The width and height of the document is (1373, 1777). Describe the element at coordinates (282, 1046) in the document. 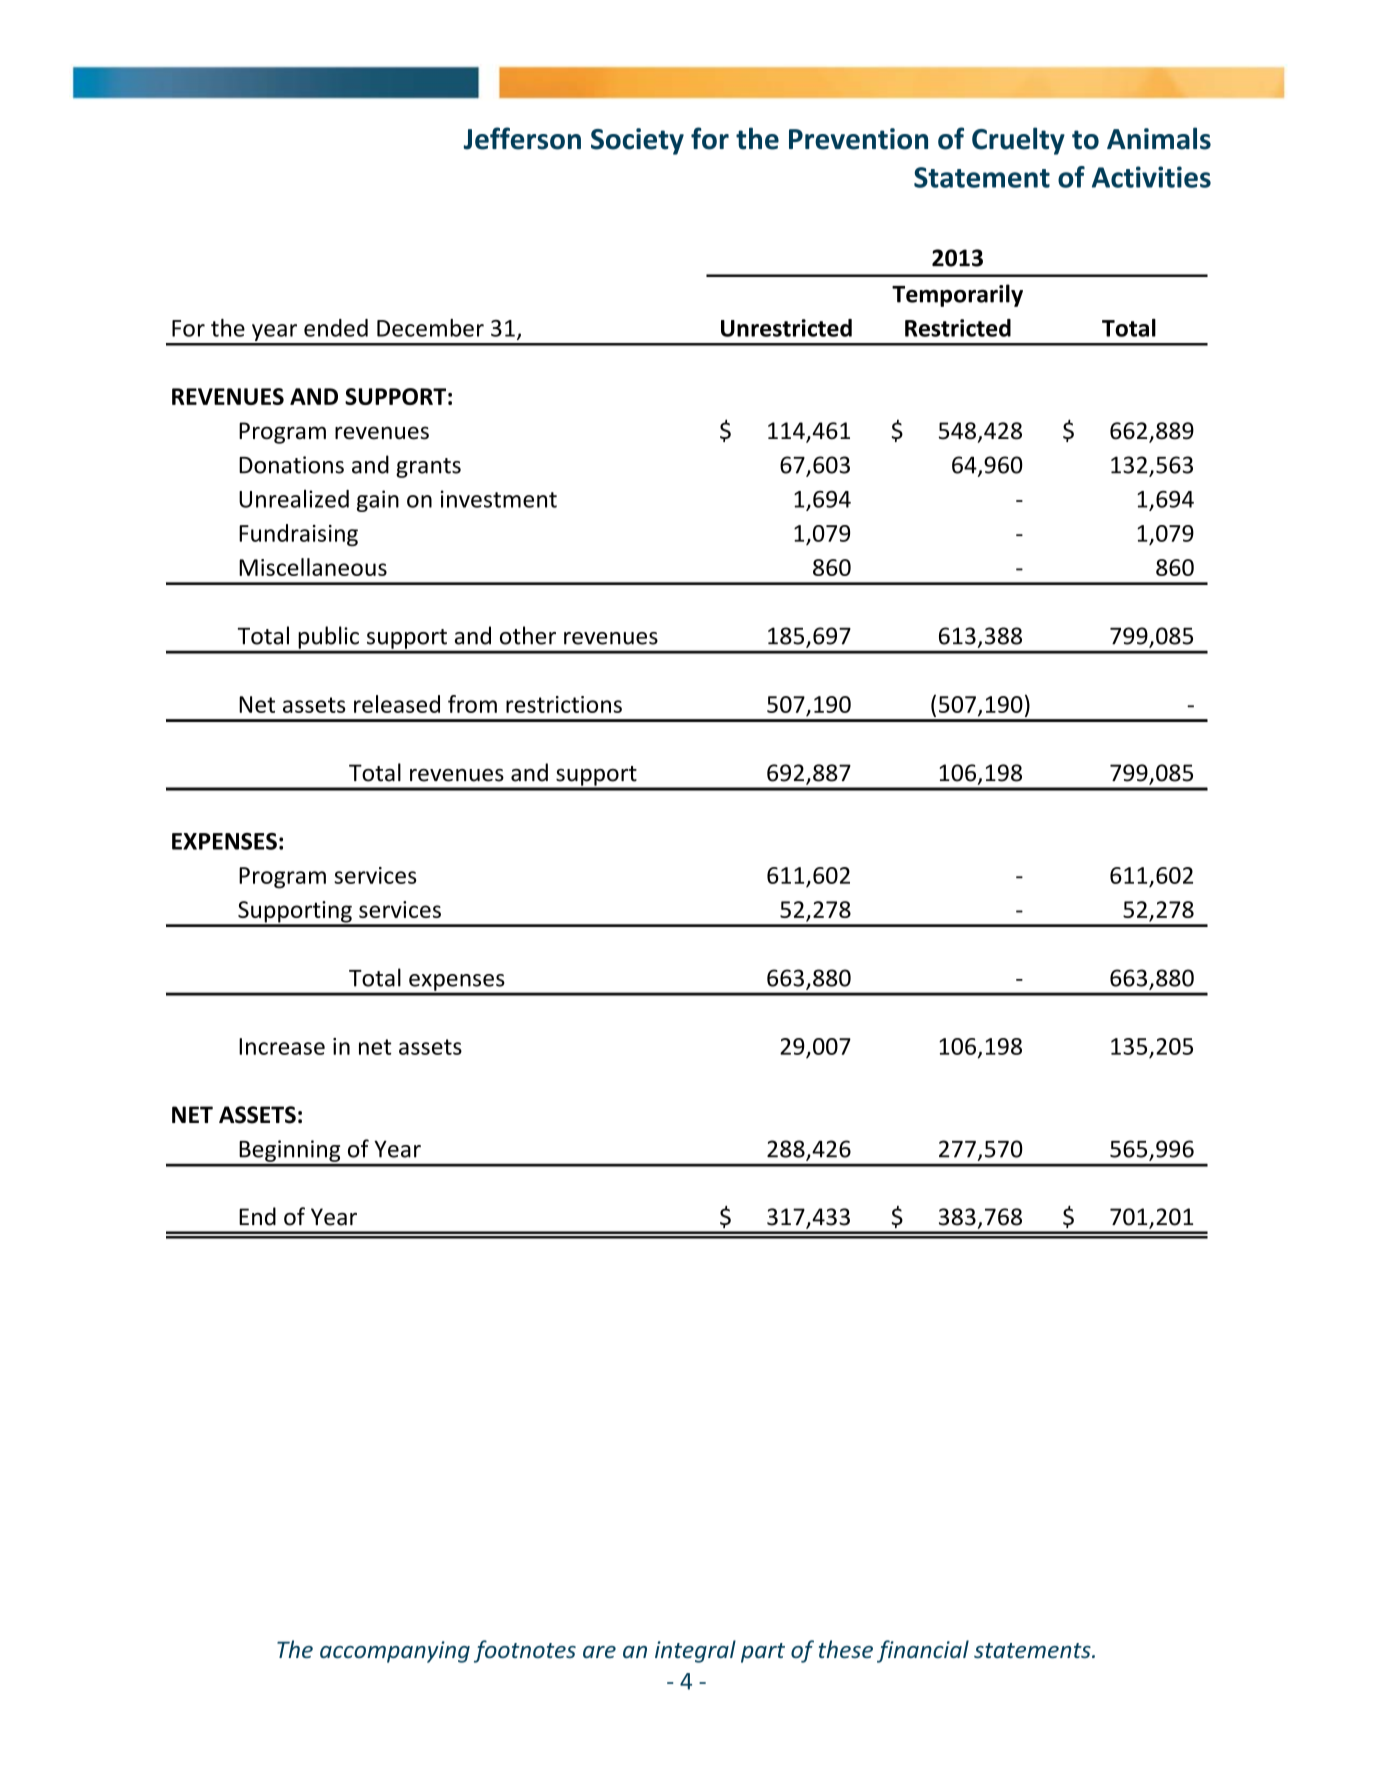

I see `Increase` at that location.
